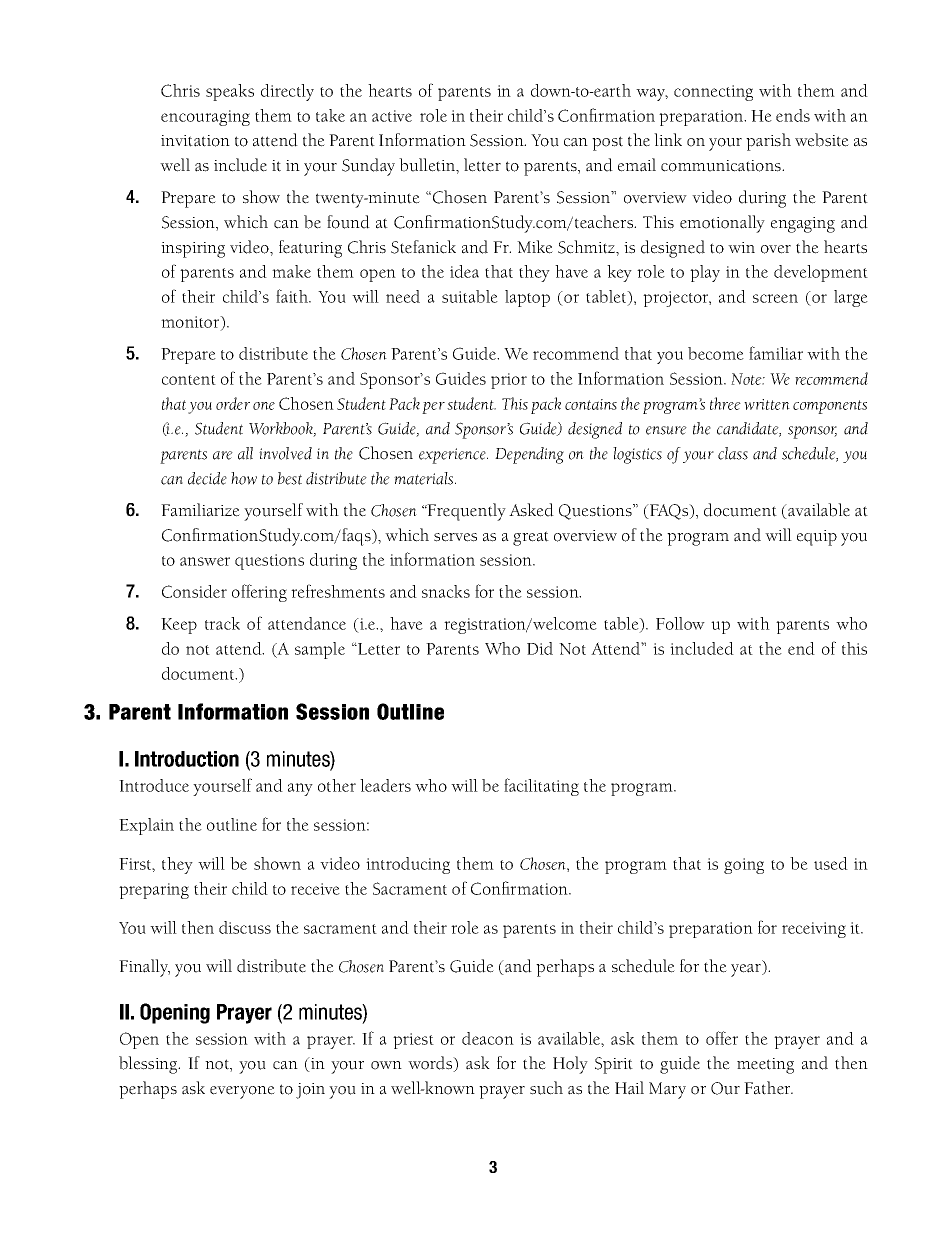 The height and width of the screenshot is (1233, 952). I want to click on parish, so click(768, 142).
